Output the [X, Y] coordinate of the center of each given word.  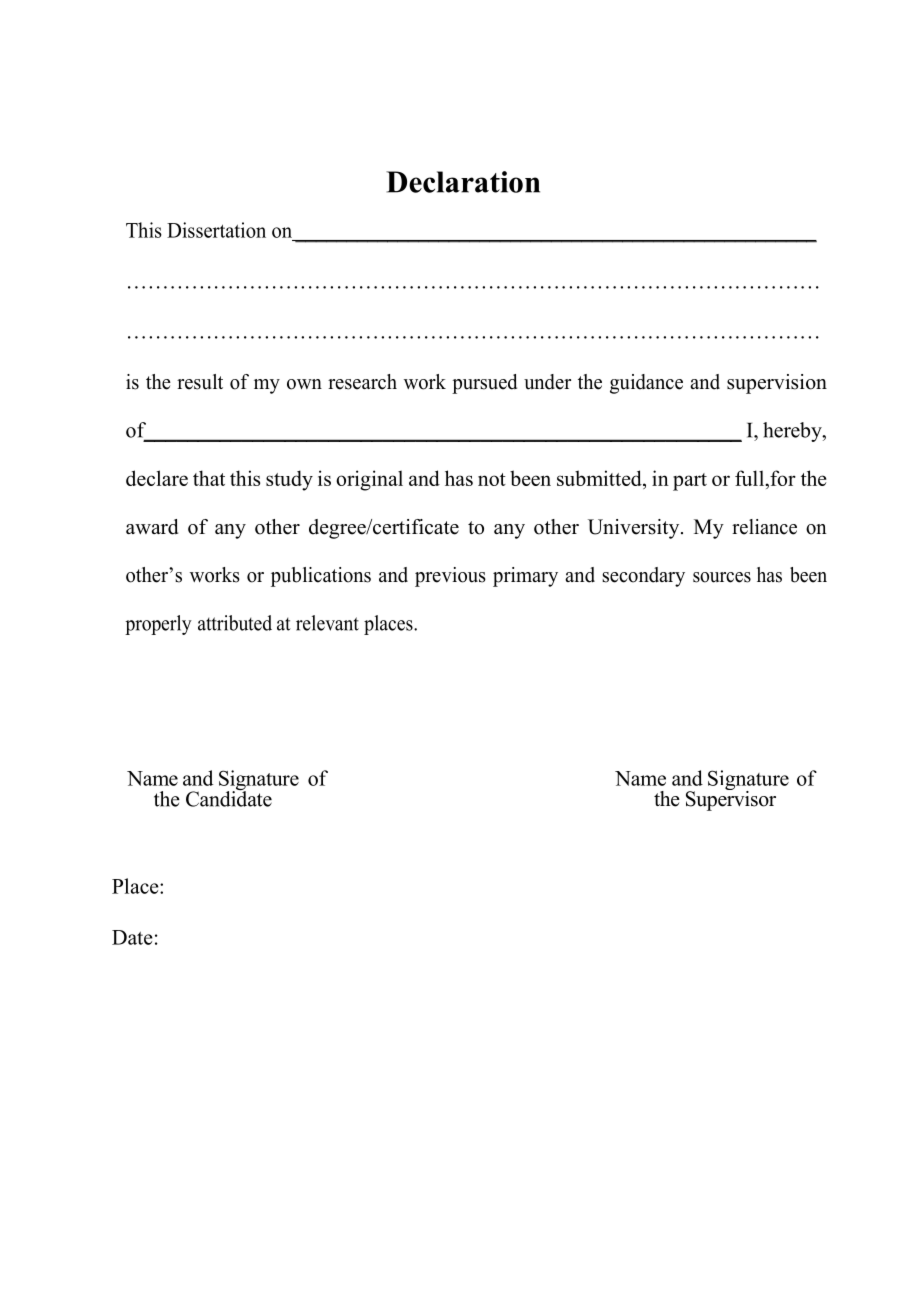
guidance [646, 384]
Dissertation [216, 230]
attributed [235, 623]
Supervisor [731, 799]
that [209, 478]
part [690, 482]
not [492, 479]
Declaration [463, 182]
